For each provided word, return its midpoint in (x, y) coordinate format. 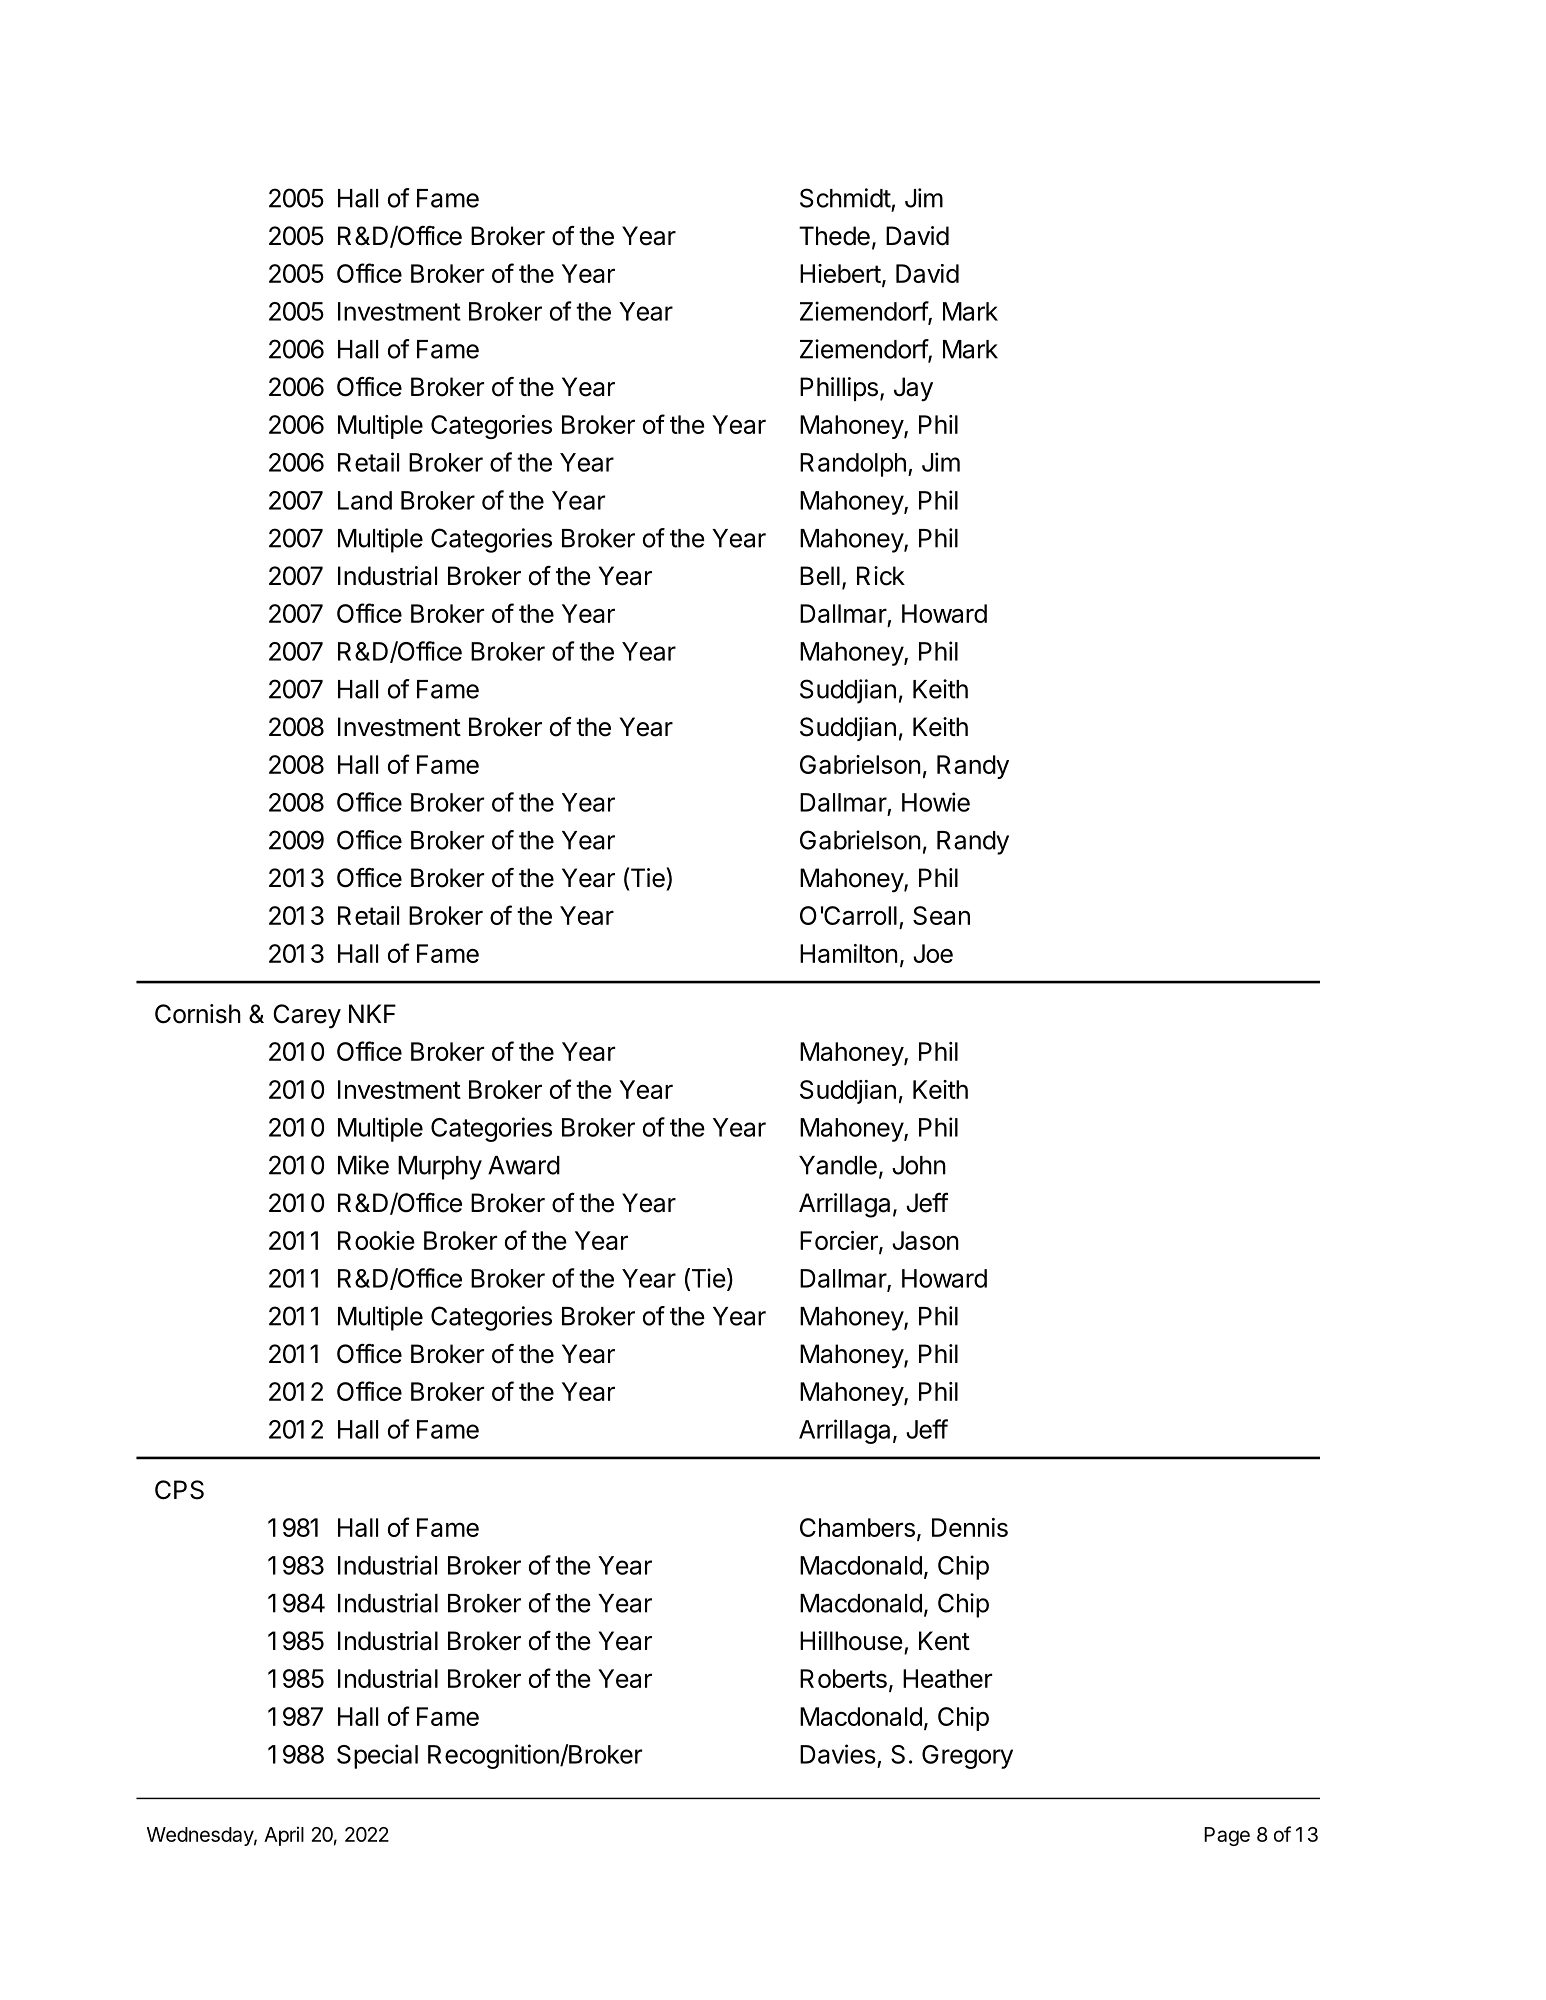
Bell (820, 576)
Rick (881, 576)
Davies (838, 1754)
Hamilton (849, 953)
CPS (179, 1490)
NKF (372, 1013)
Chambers (857, 1527)
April (284, 1836)
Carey (307, 1016)
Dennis (970, 1527)
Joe (933, 953)
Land (365, 500)
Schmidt (845, 198)
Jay (913, 389)
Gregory (967, 1757)
